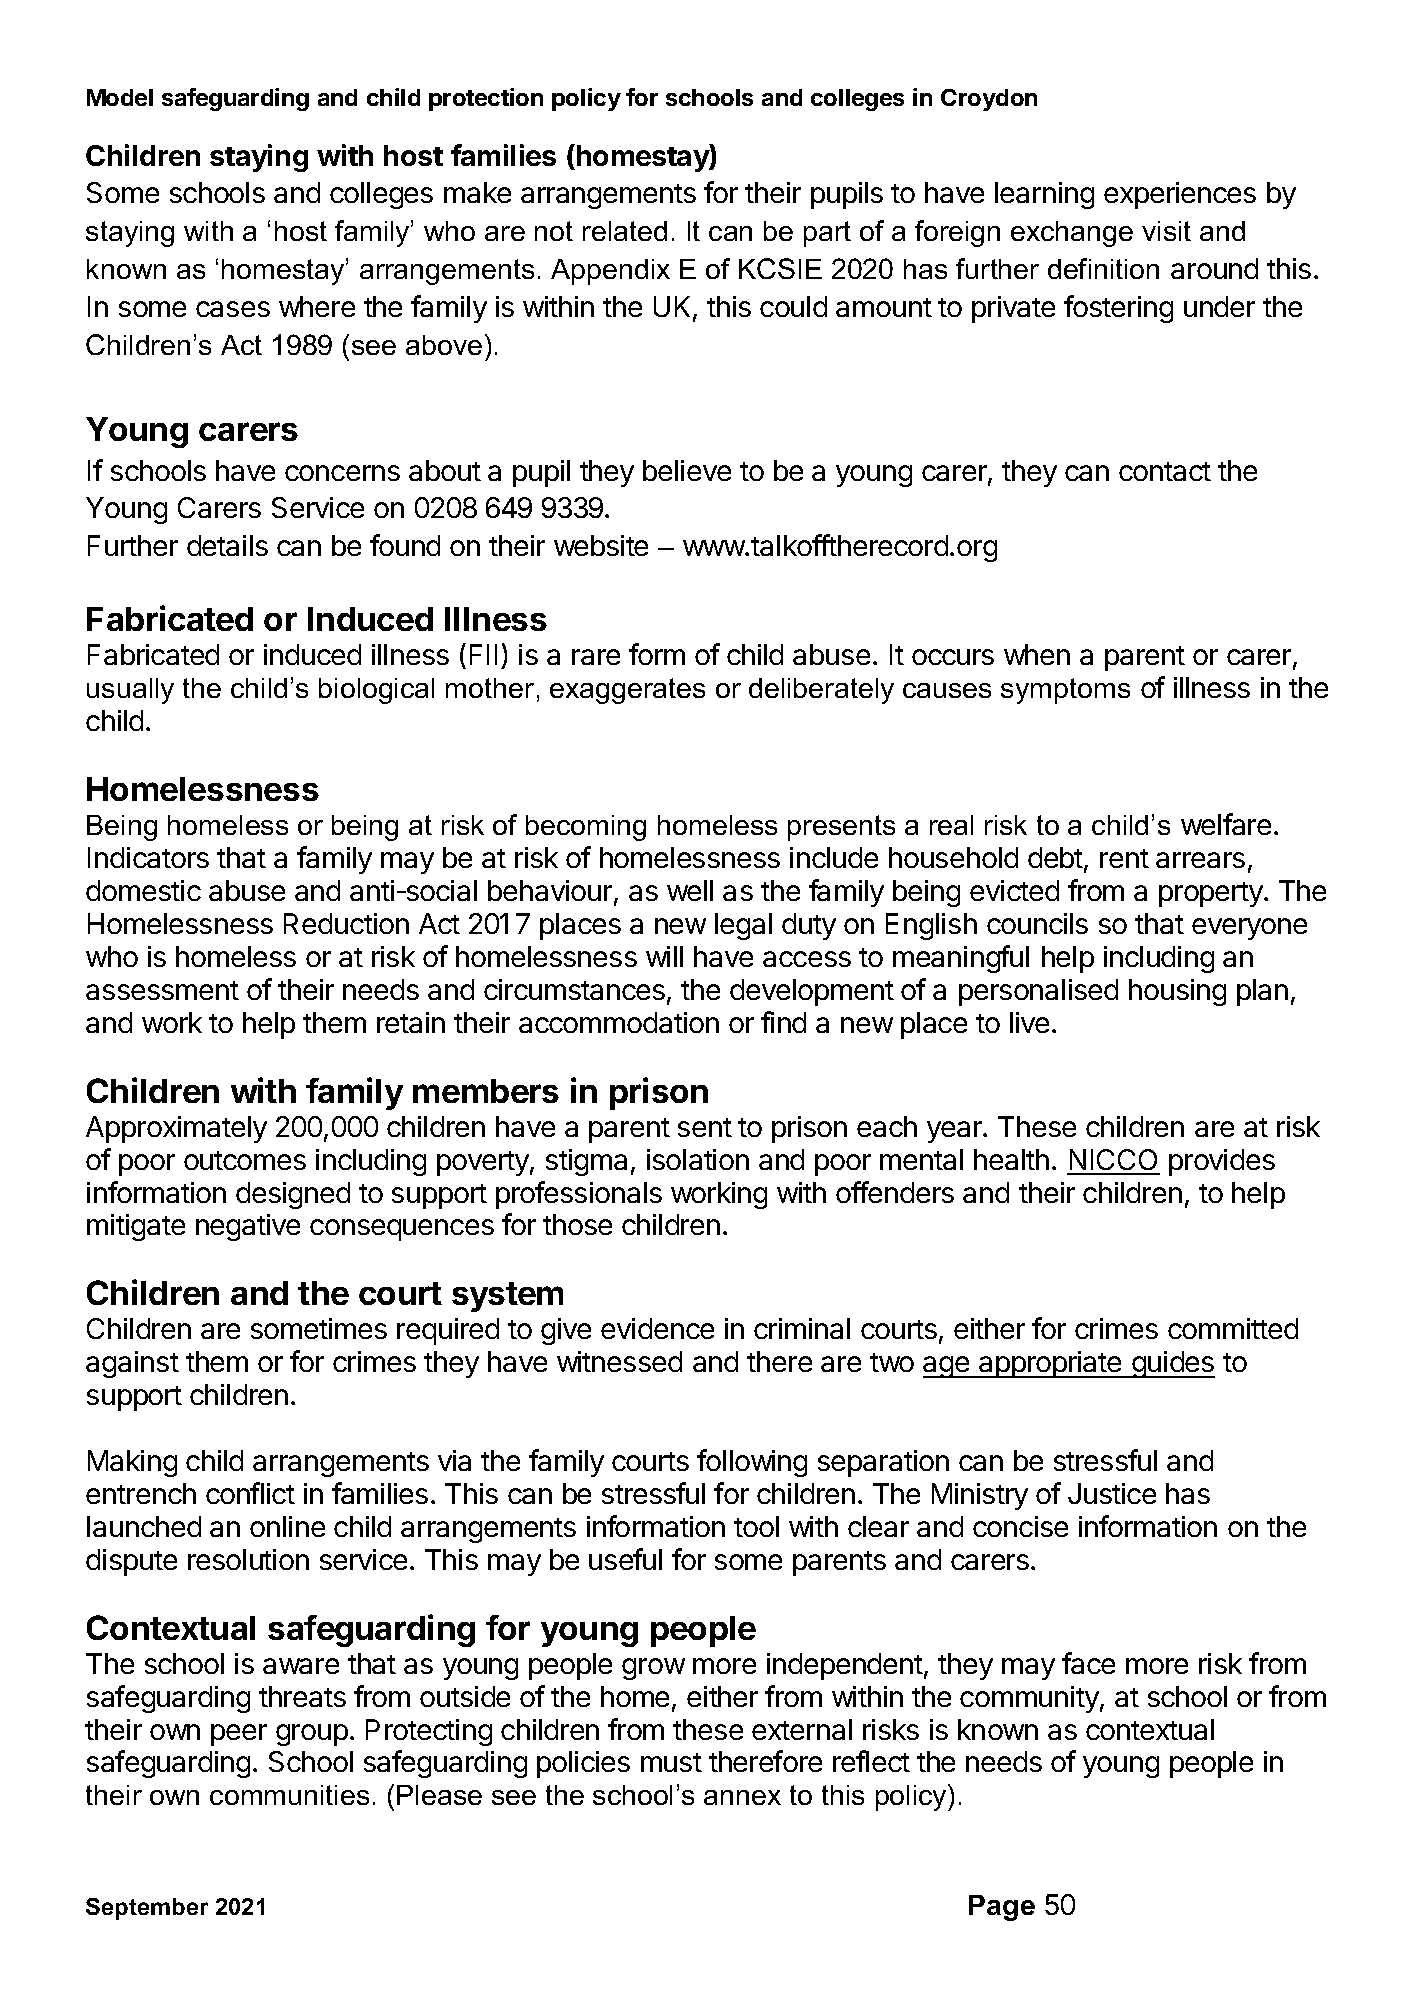 Image resolution: width=1419 pixels, height=2006 pixels. Describe the element at coordinates (1180, 195) in the page. I see `experiences` at that location.
